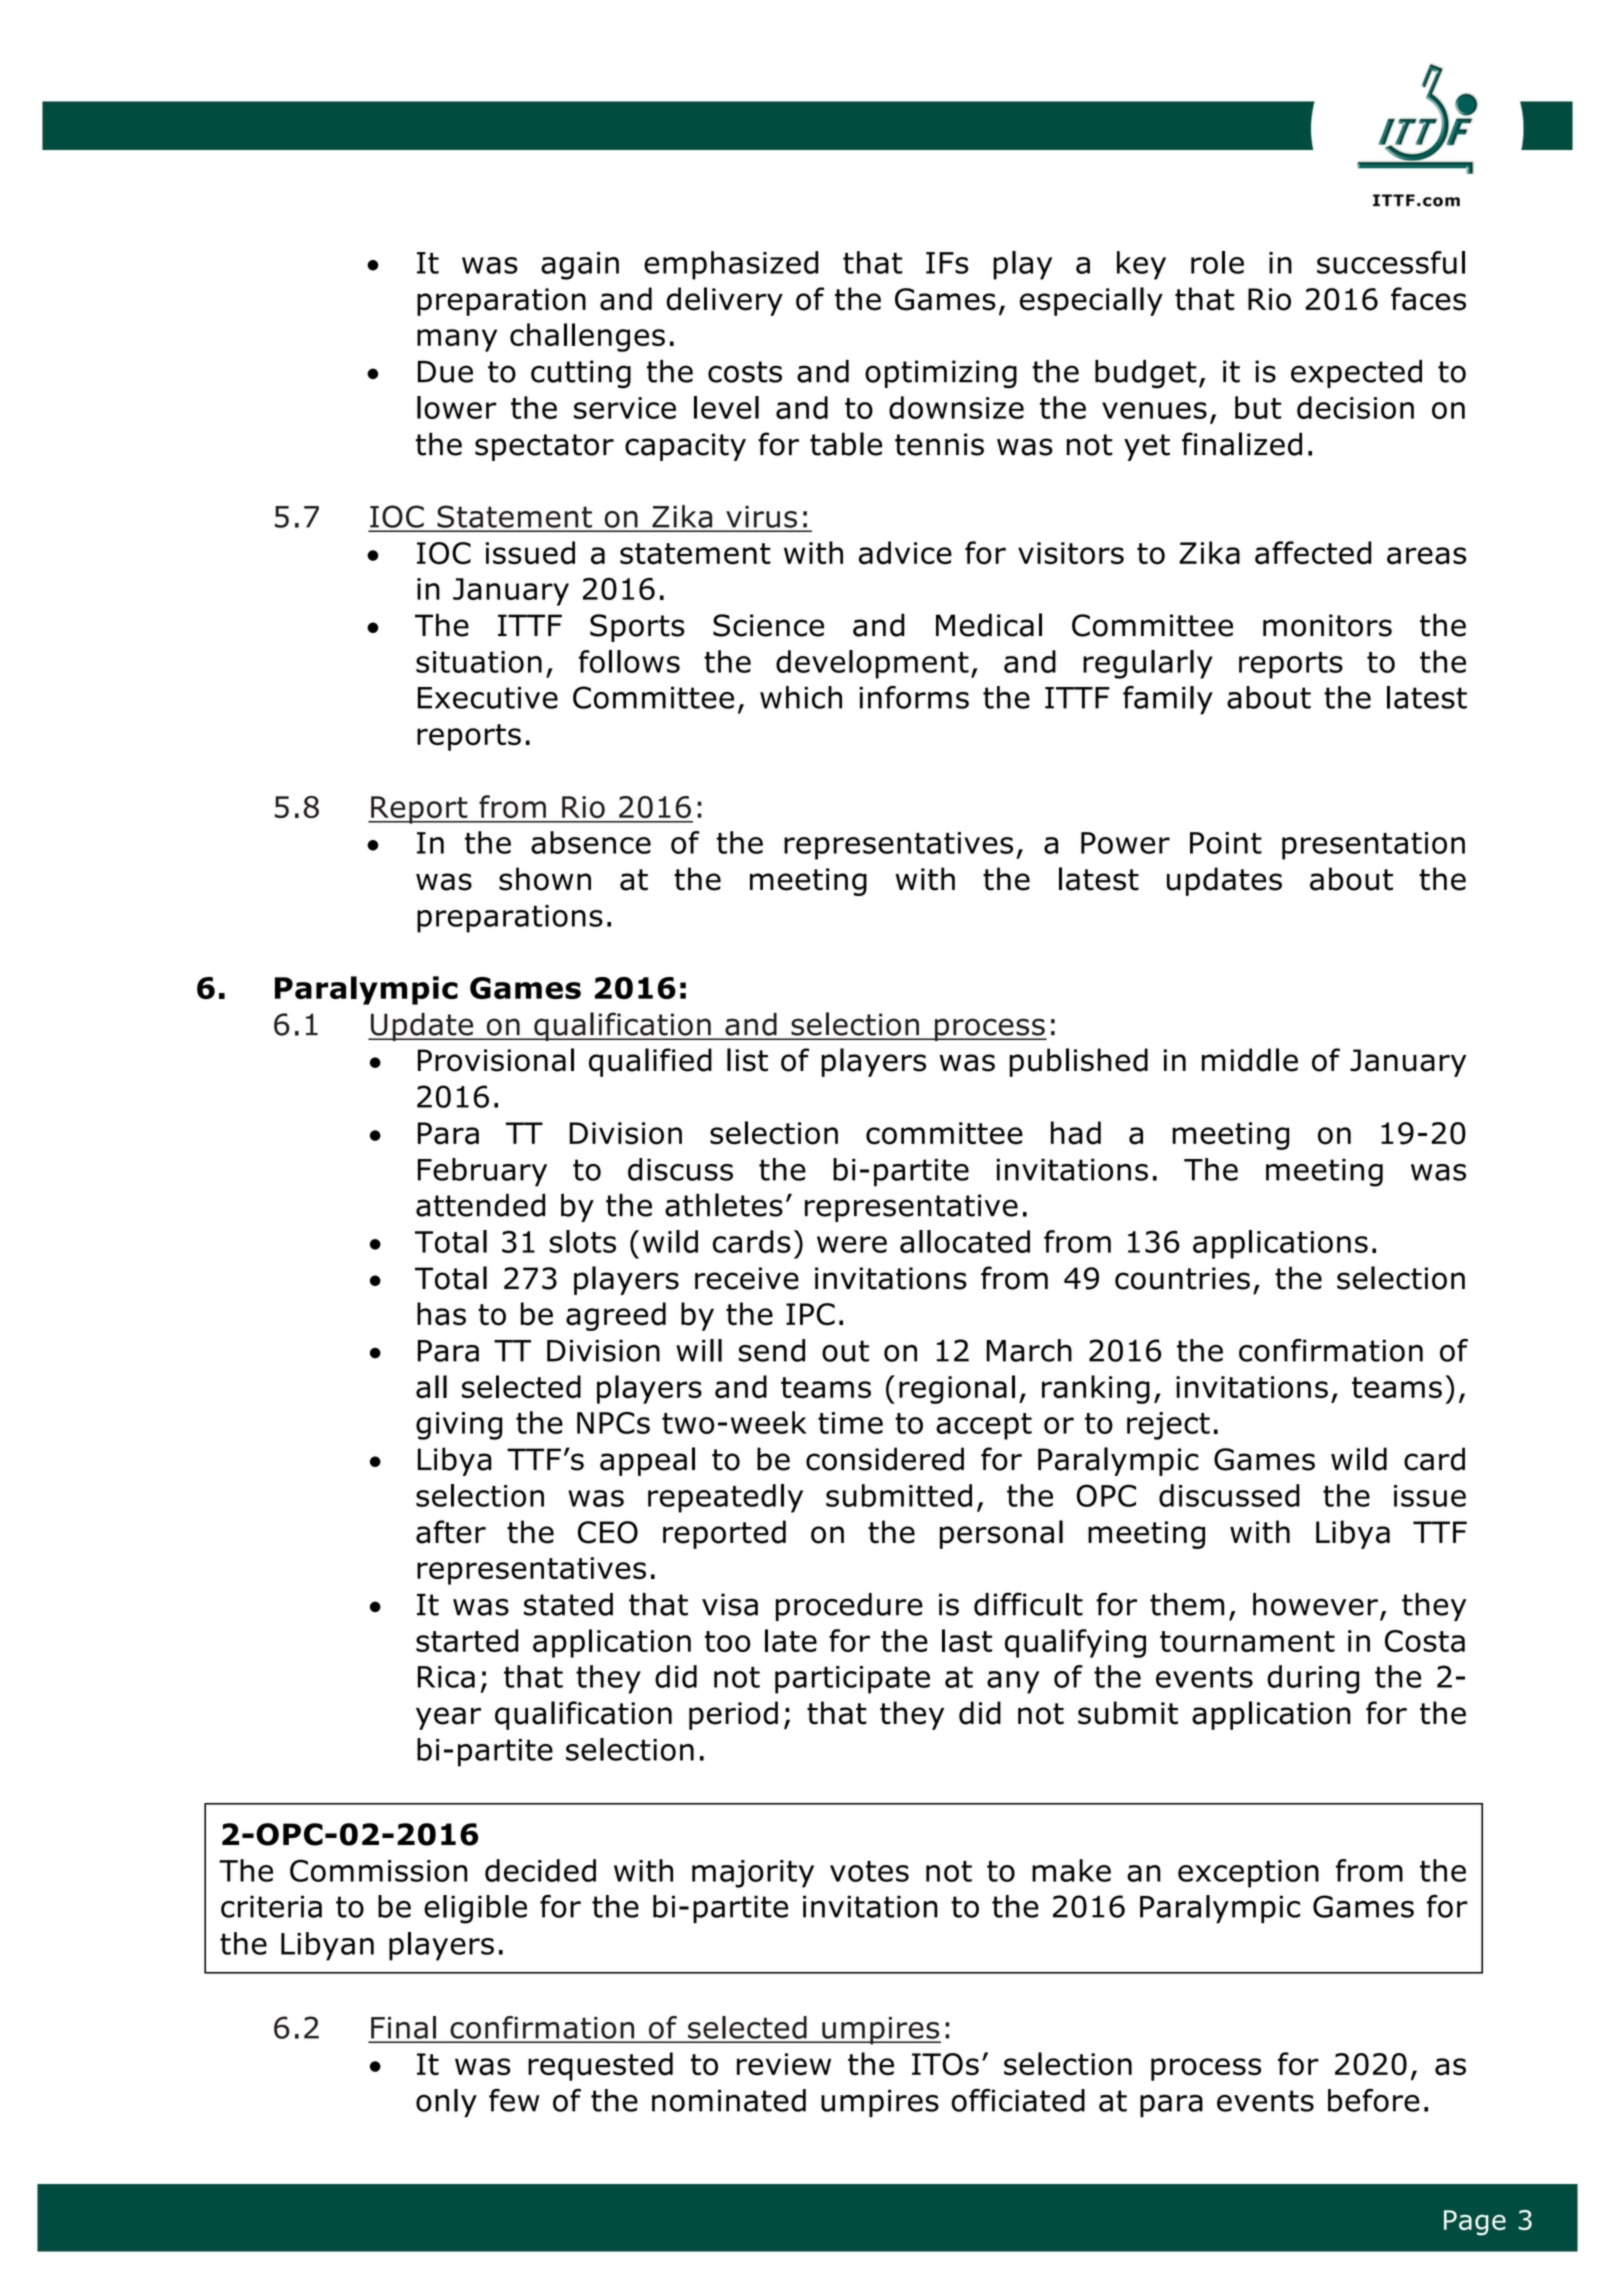 This screenshot has width=1614, height=2284. What do you see at coordinates (1373, 846) in the screenshot?
I see `presentation` at bounding box center [1373, 846].
